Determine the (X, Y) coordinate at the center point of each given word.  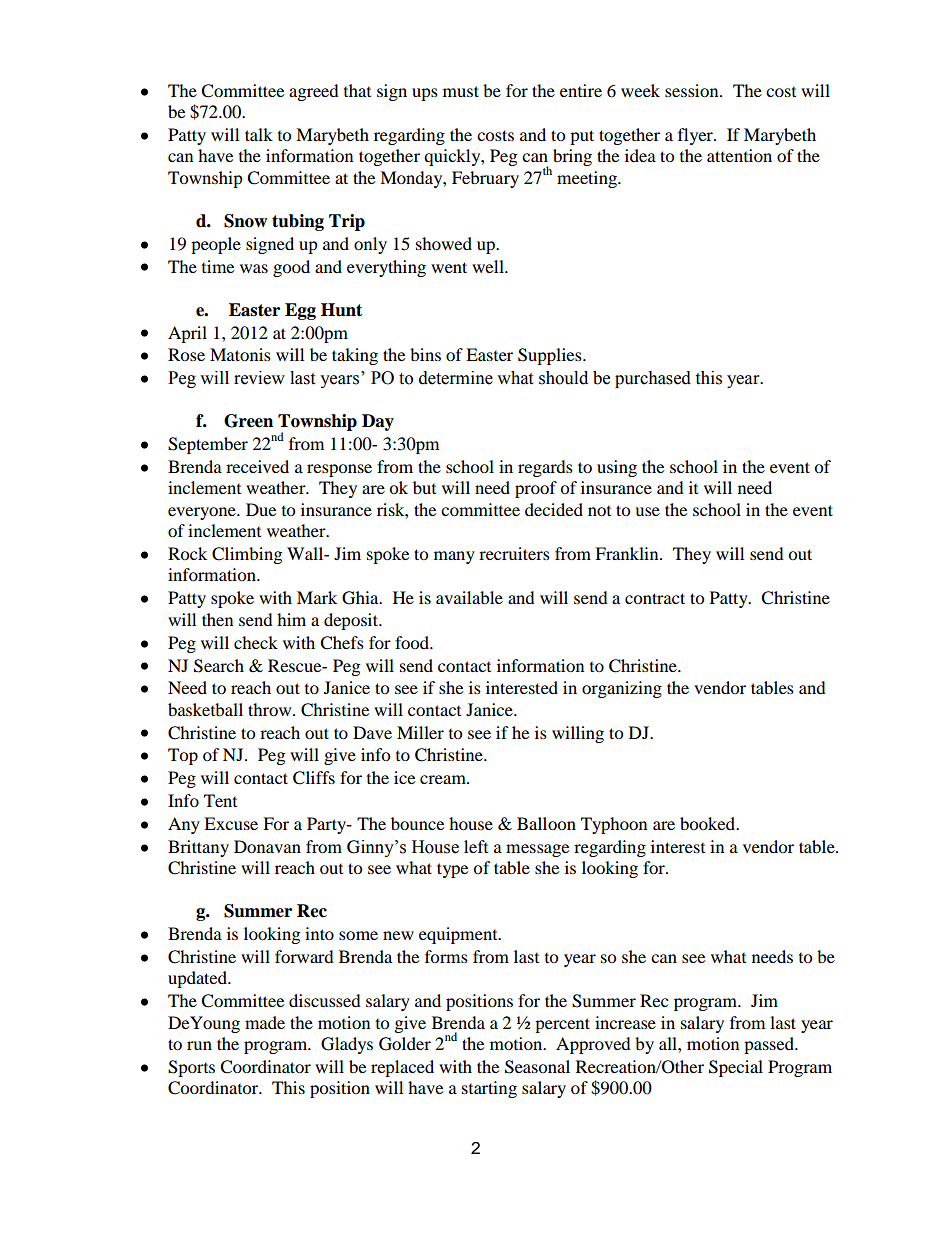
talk (259, 134)
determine (456, 378)
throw (271, 709)
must (461, 91)
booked (708, 823)
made (265, 1022)
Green (248, 421)
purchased (653, 379)
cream (444, 779)
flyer (696, 136)
